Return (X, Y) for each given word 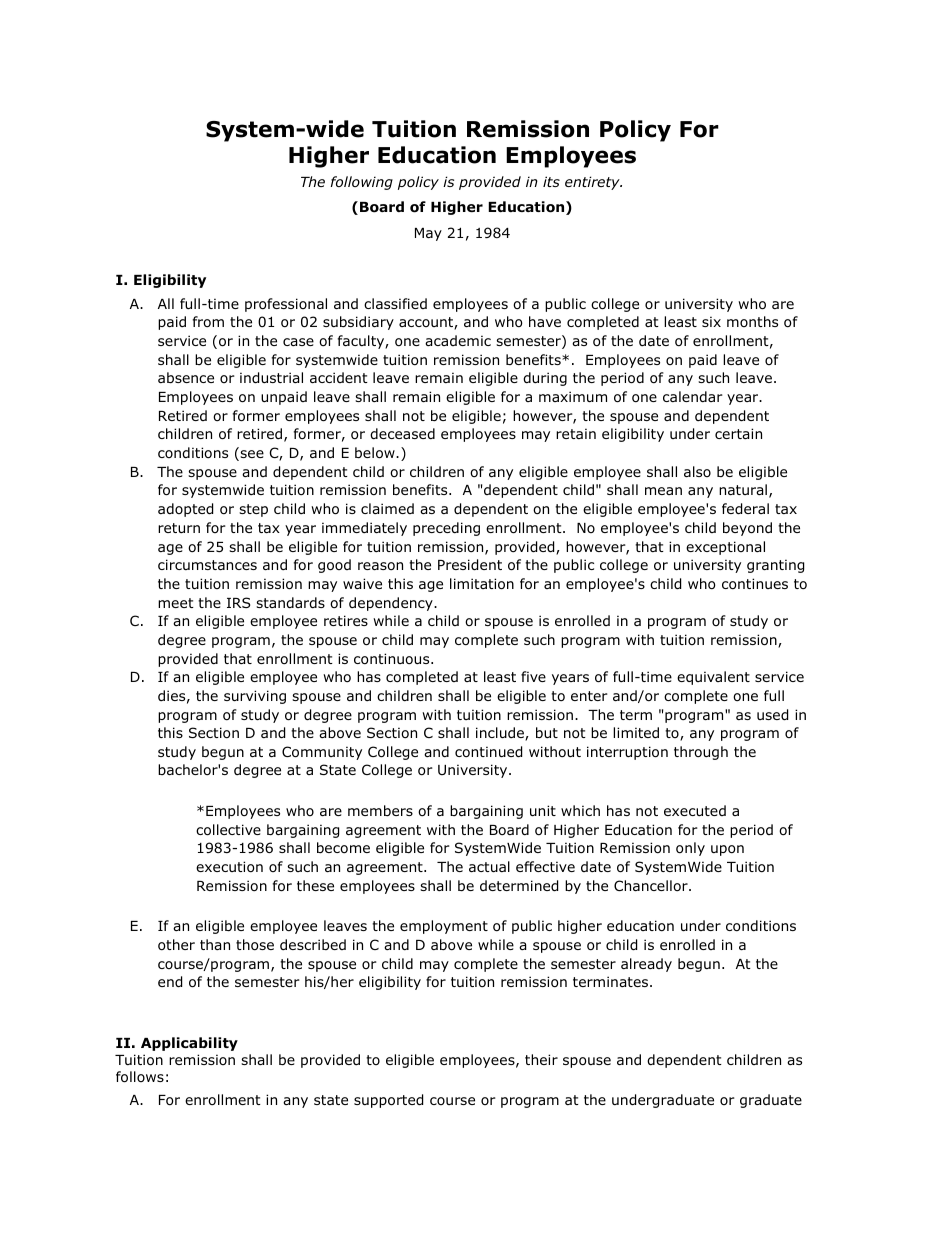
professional (286, 305)
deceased (402, 433)
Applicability (189, 1044)
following (362, 183)
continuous (393, 659)
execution (229, 867)
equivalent (713, 678)
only (690, 849)
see (251, 455)
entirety (593, 183)
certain (738, 433)
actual (489, 866)
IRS (238, 602)
